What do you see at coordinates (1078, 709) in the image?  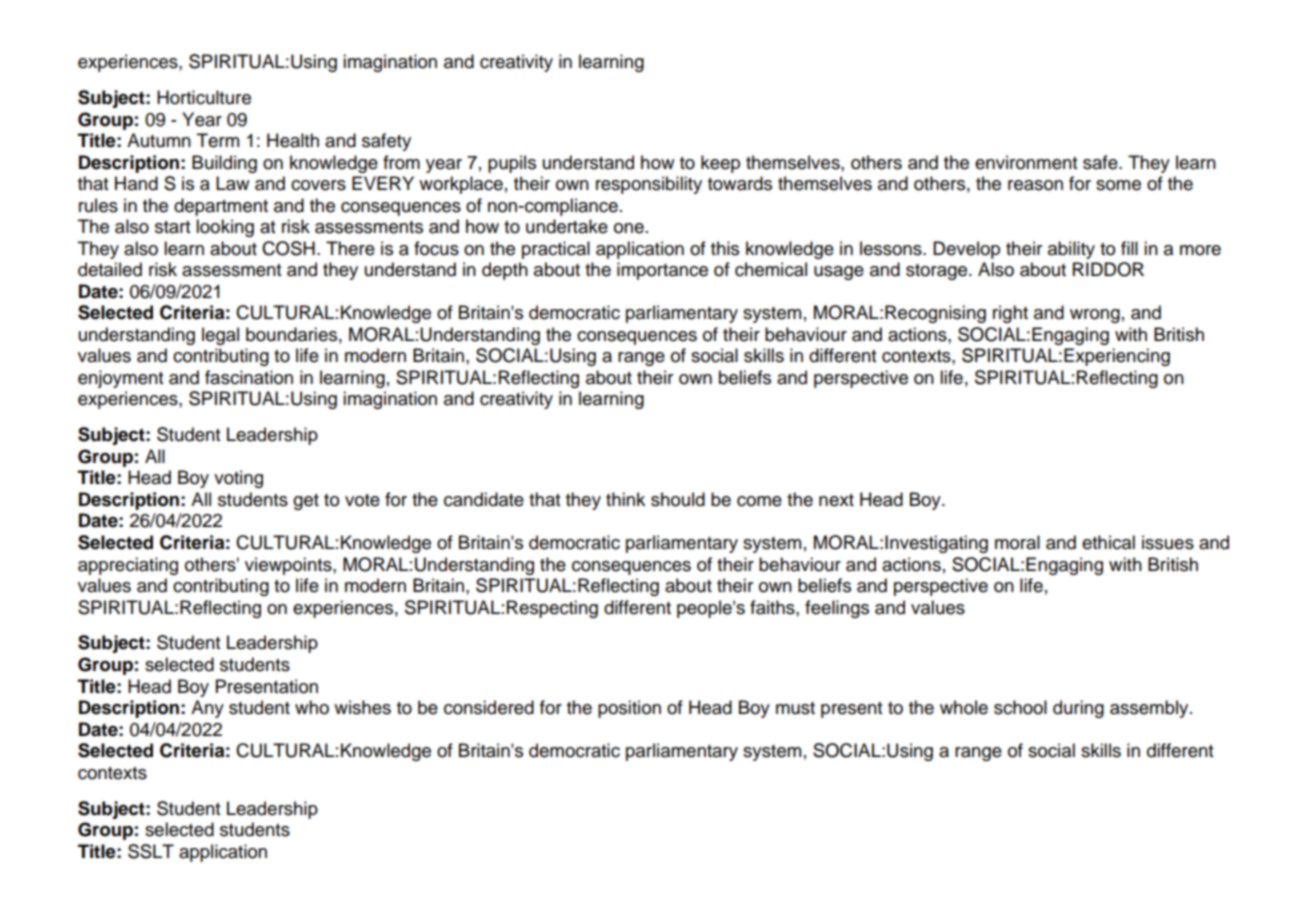 I see `during` at bounding box center [1078, 709].
